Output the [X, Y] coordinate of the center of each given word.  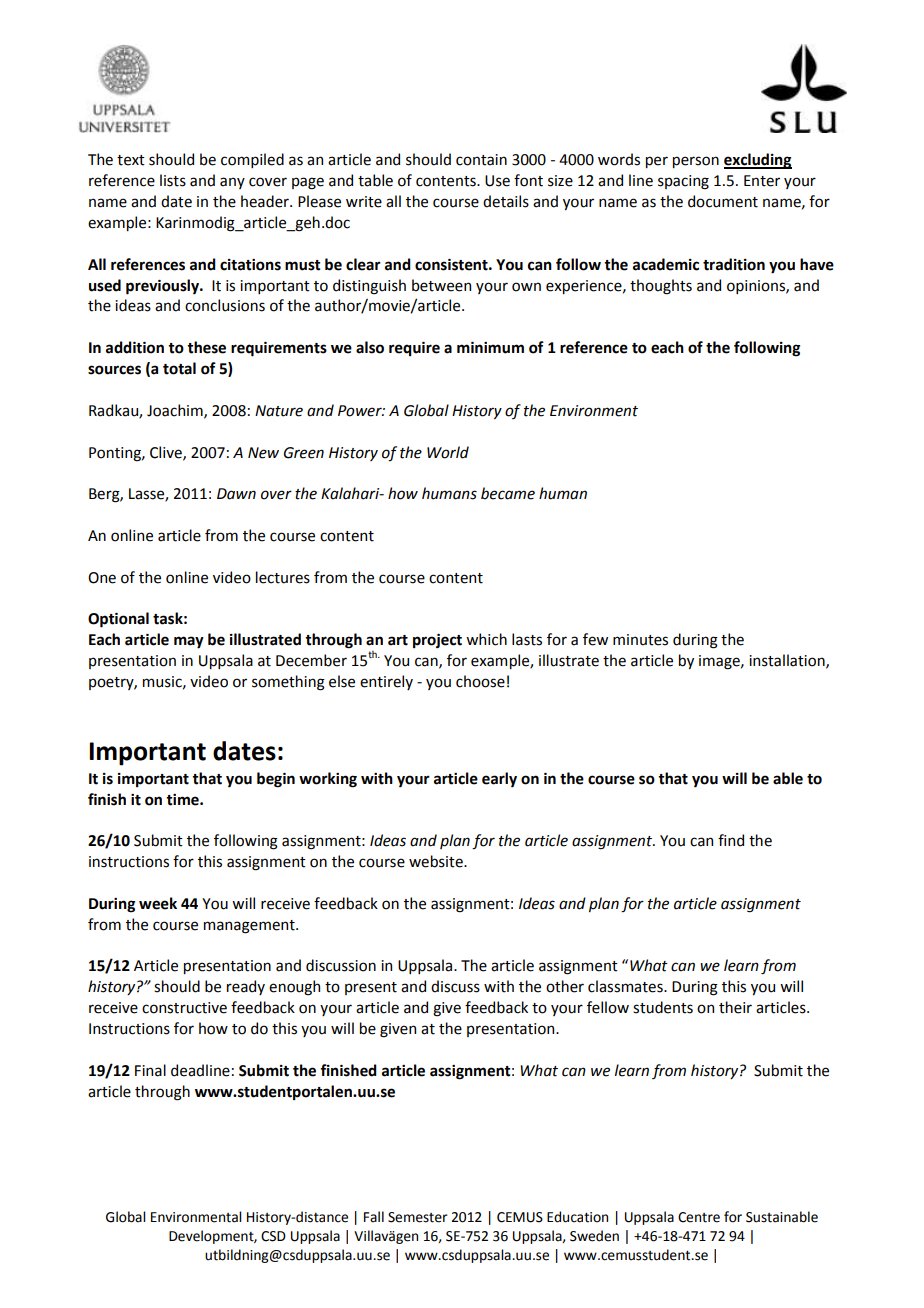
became [508, 493]
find [731, 840]
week [158, 903]
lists [173, 180]
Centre [699, 1217]
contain [481, 160]
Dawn [236, 494]
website [437, 861]
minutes [640, 640]
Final [150, 1070]
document [723, 201]
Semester [418, 1217]
